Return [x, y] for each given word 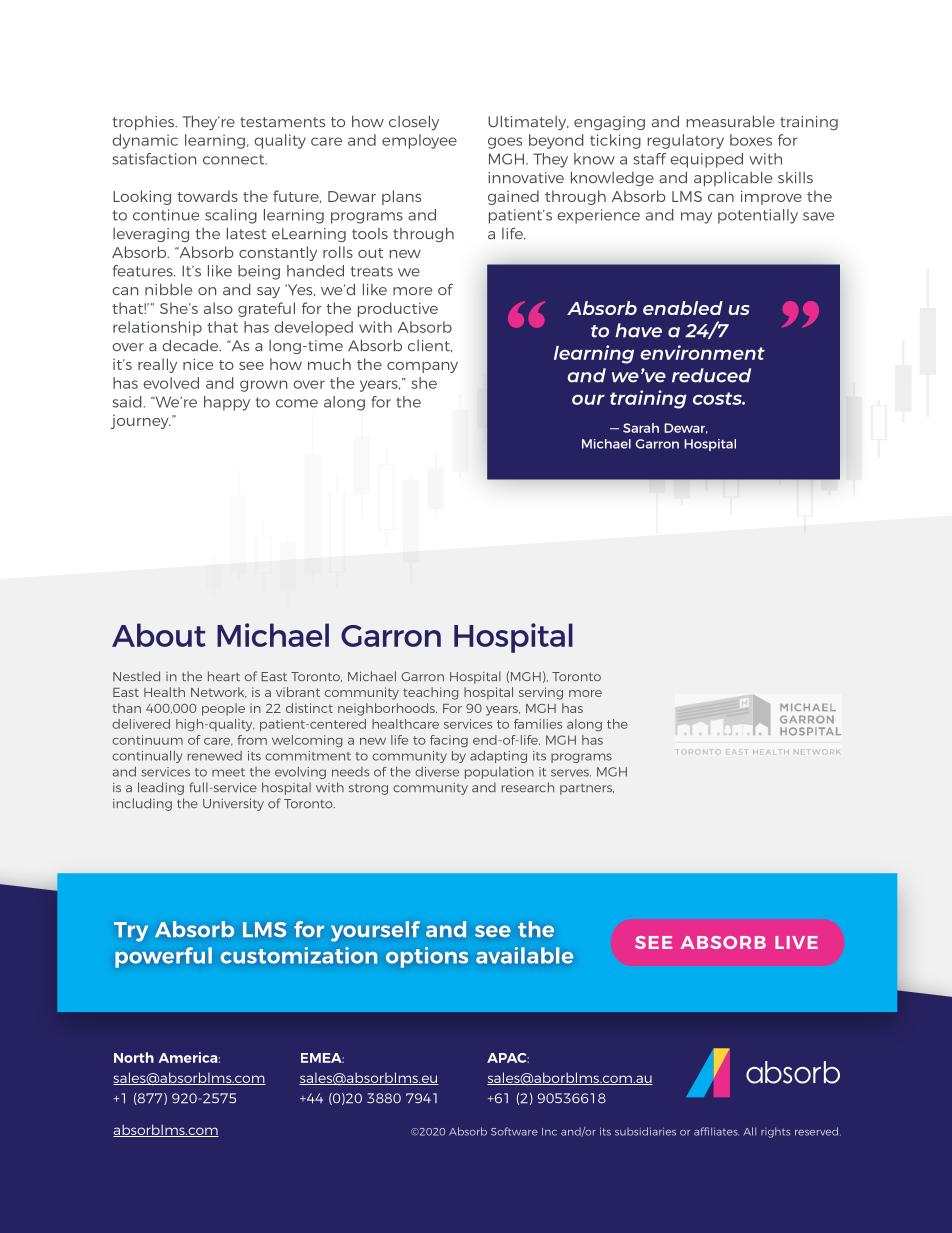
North [134, 1057]
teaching [431, 693]
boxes [751, 140]
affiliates [716, 1131]
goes [505, 143]
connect [235, 159]
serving [541, 693]
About [159, 635]
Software [514, 1131]
